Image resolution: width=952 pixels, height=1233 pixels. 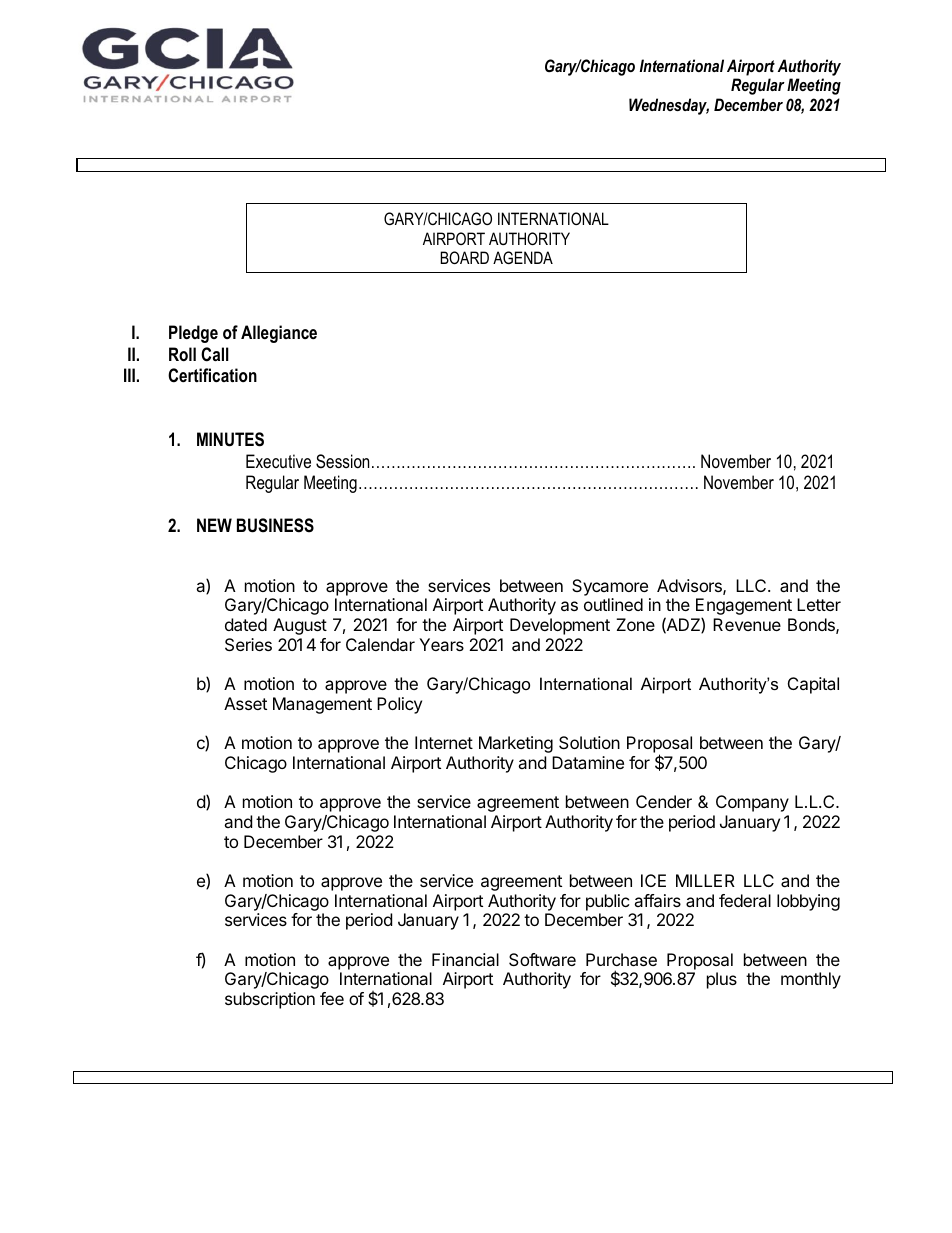 What do you see at coordinates (342, 461) in the document?
I see `Session` at bounding box center [342, 461].
